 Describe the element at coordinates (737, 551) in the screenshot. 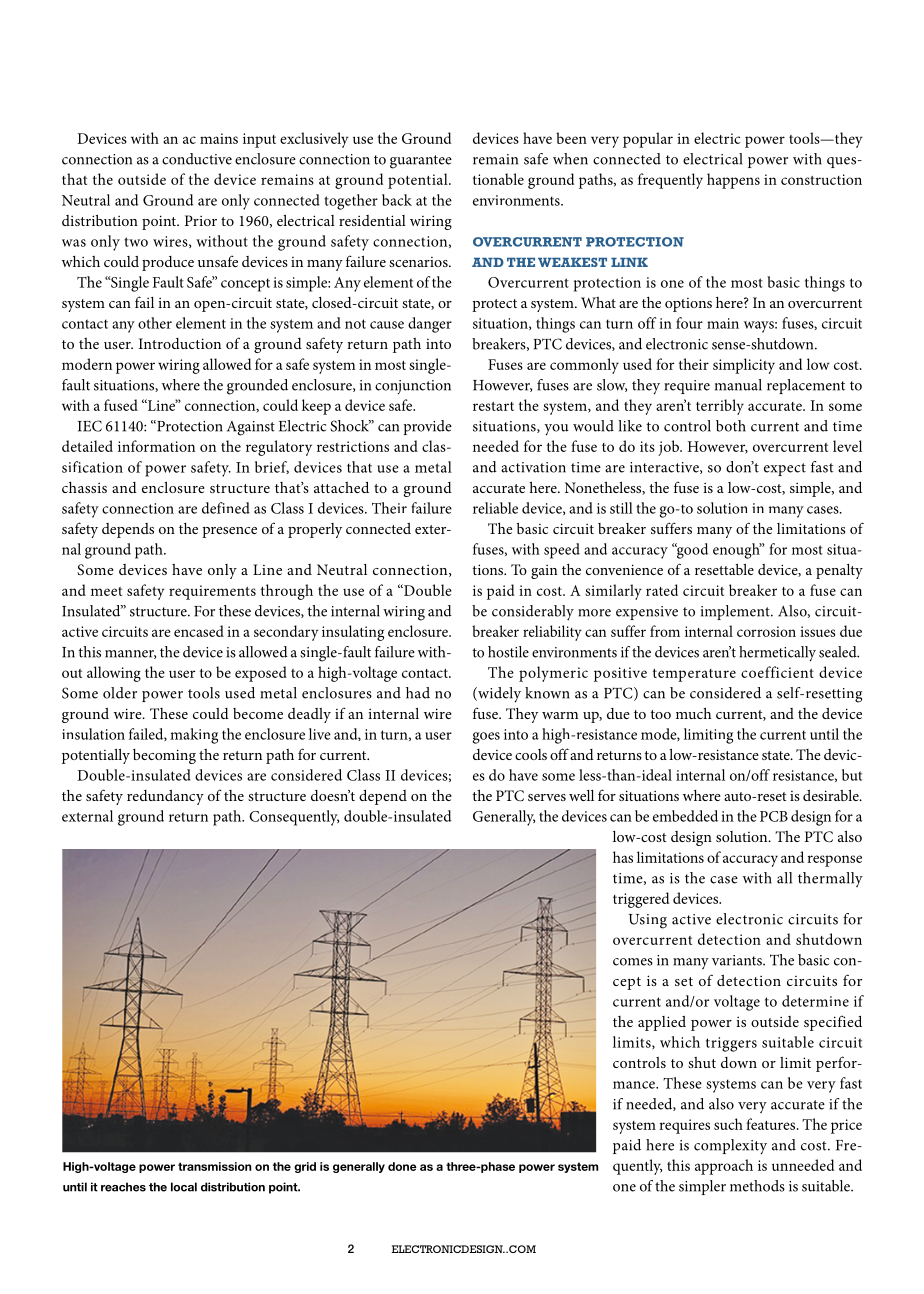

I see `enough` at that location.
